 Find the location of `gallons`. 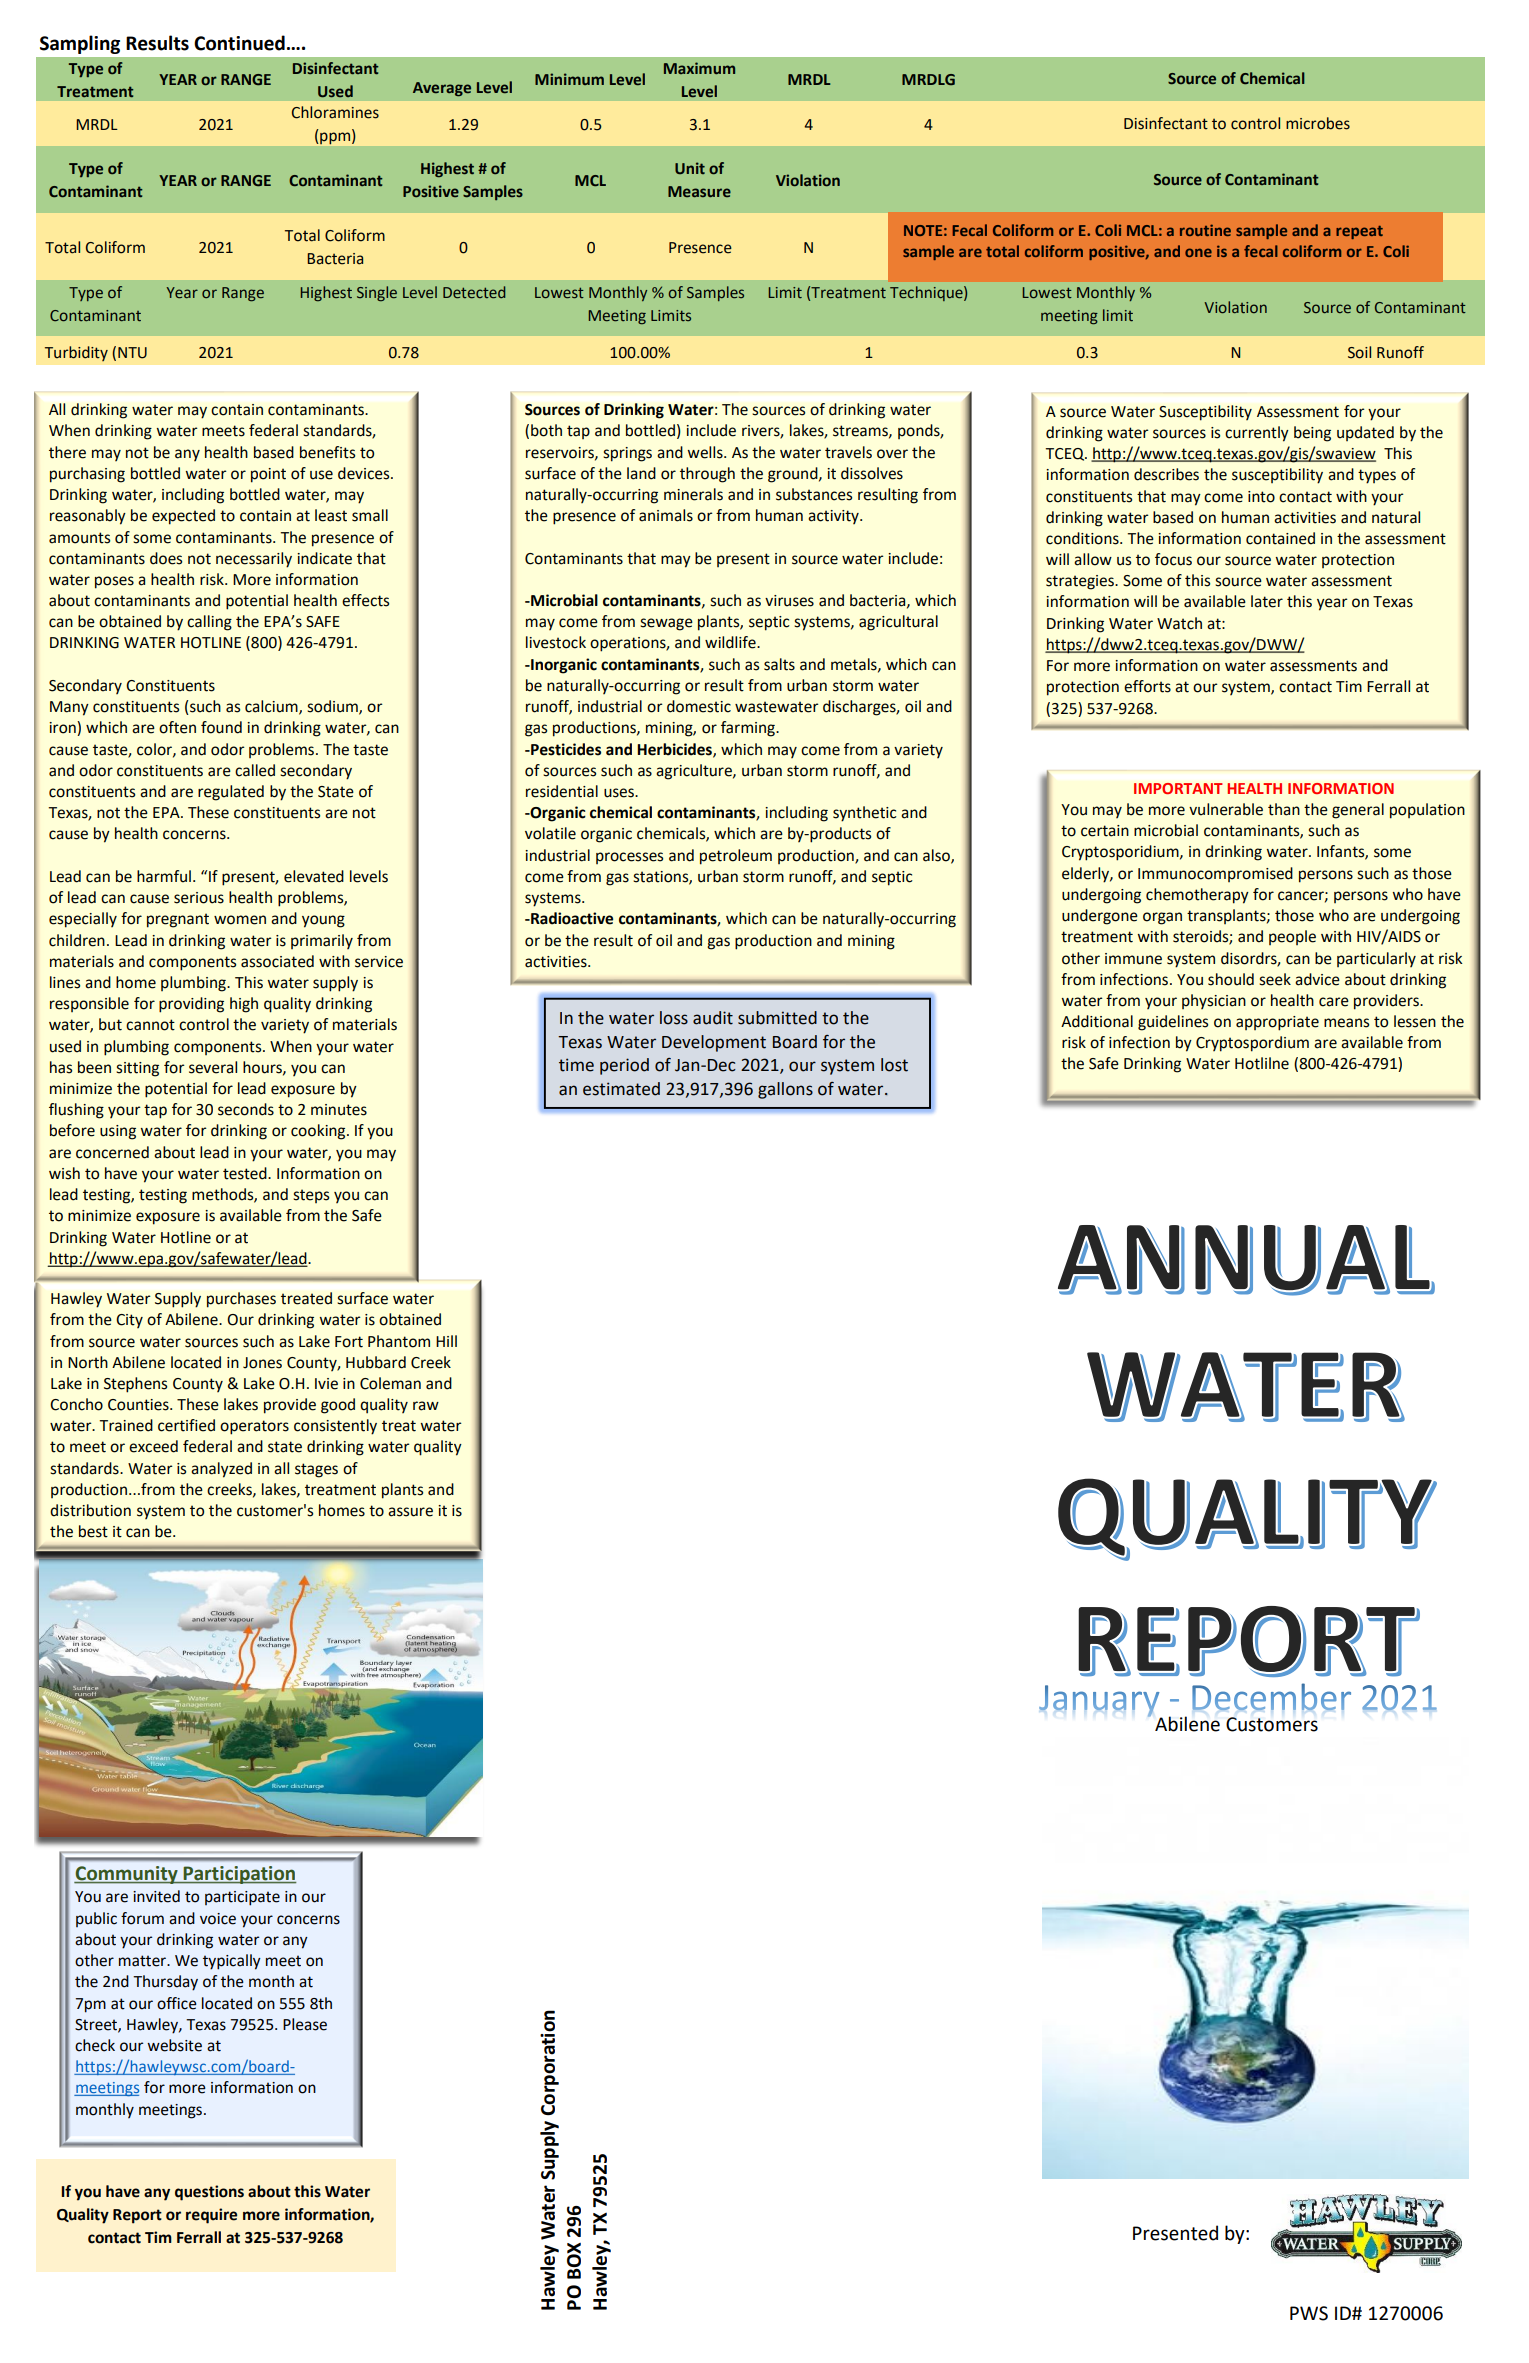

gallons is located at coordinates (785, 1090).
